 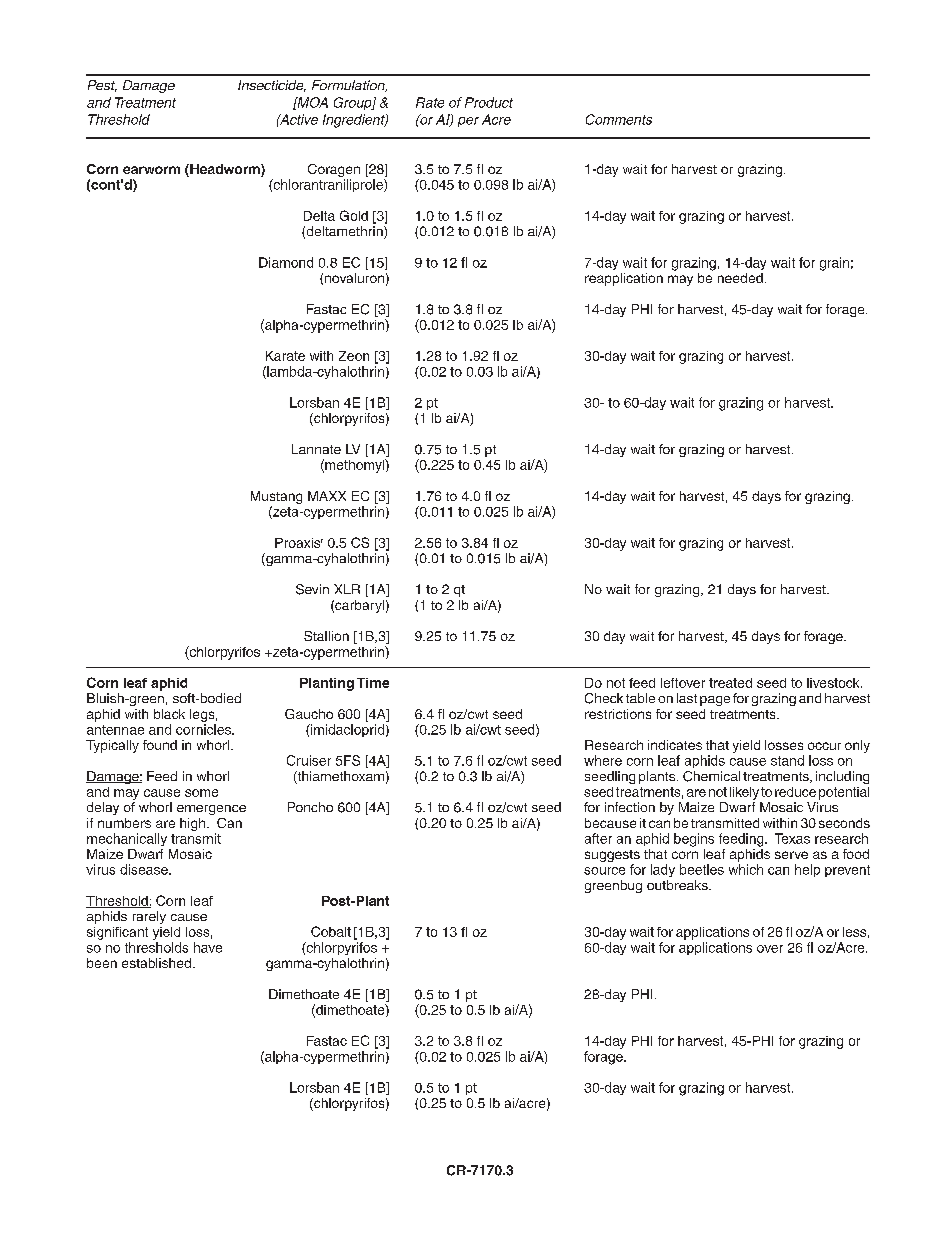 I want to click on Zeon, so click(x=354, y=356).
